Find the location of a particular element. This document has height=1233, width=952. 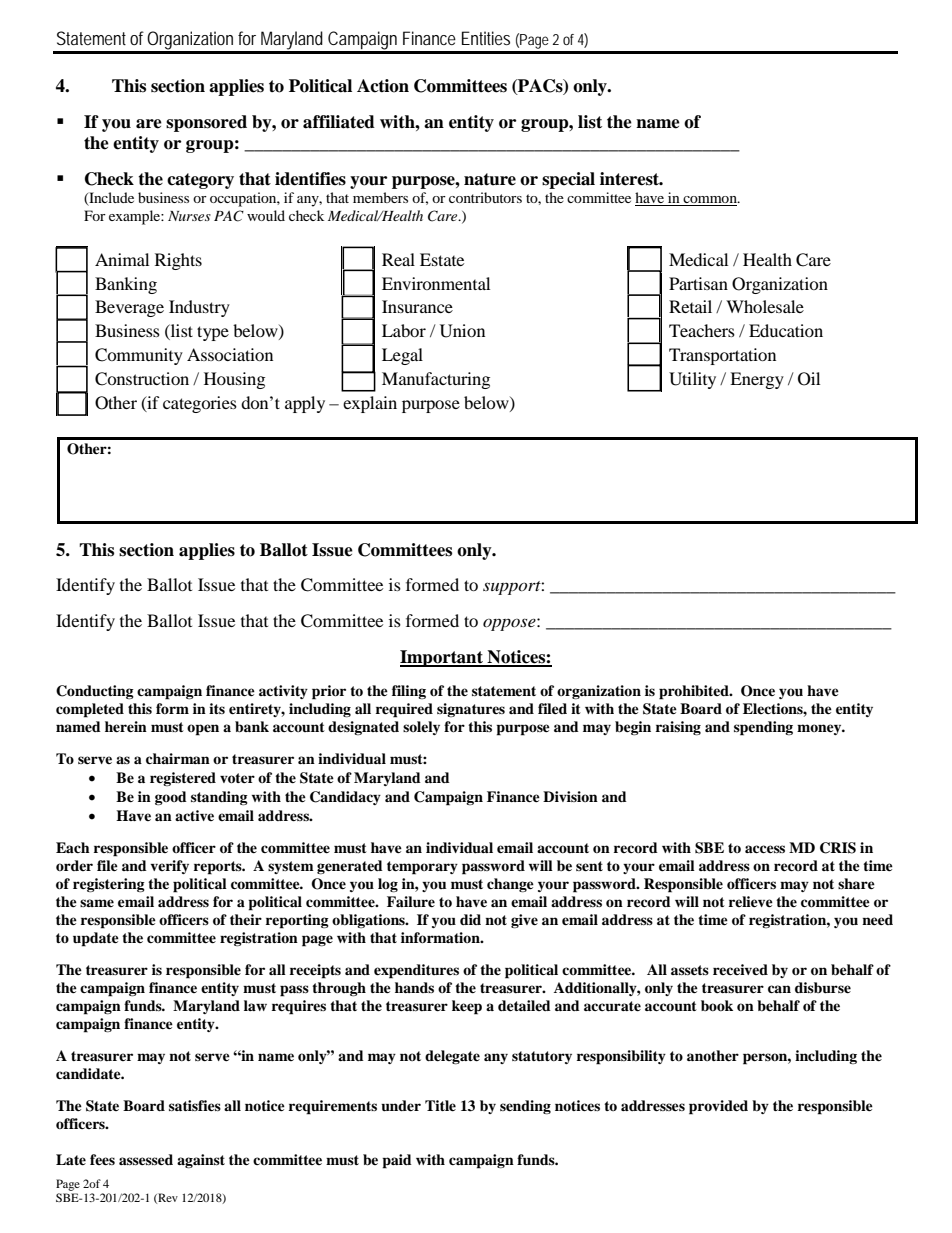

Important is located at coordinates (442, 658).
